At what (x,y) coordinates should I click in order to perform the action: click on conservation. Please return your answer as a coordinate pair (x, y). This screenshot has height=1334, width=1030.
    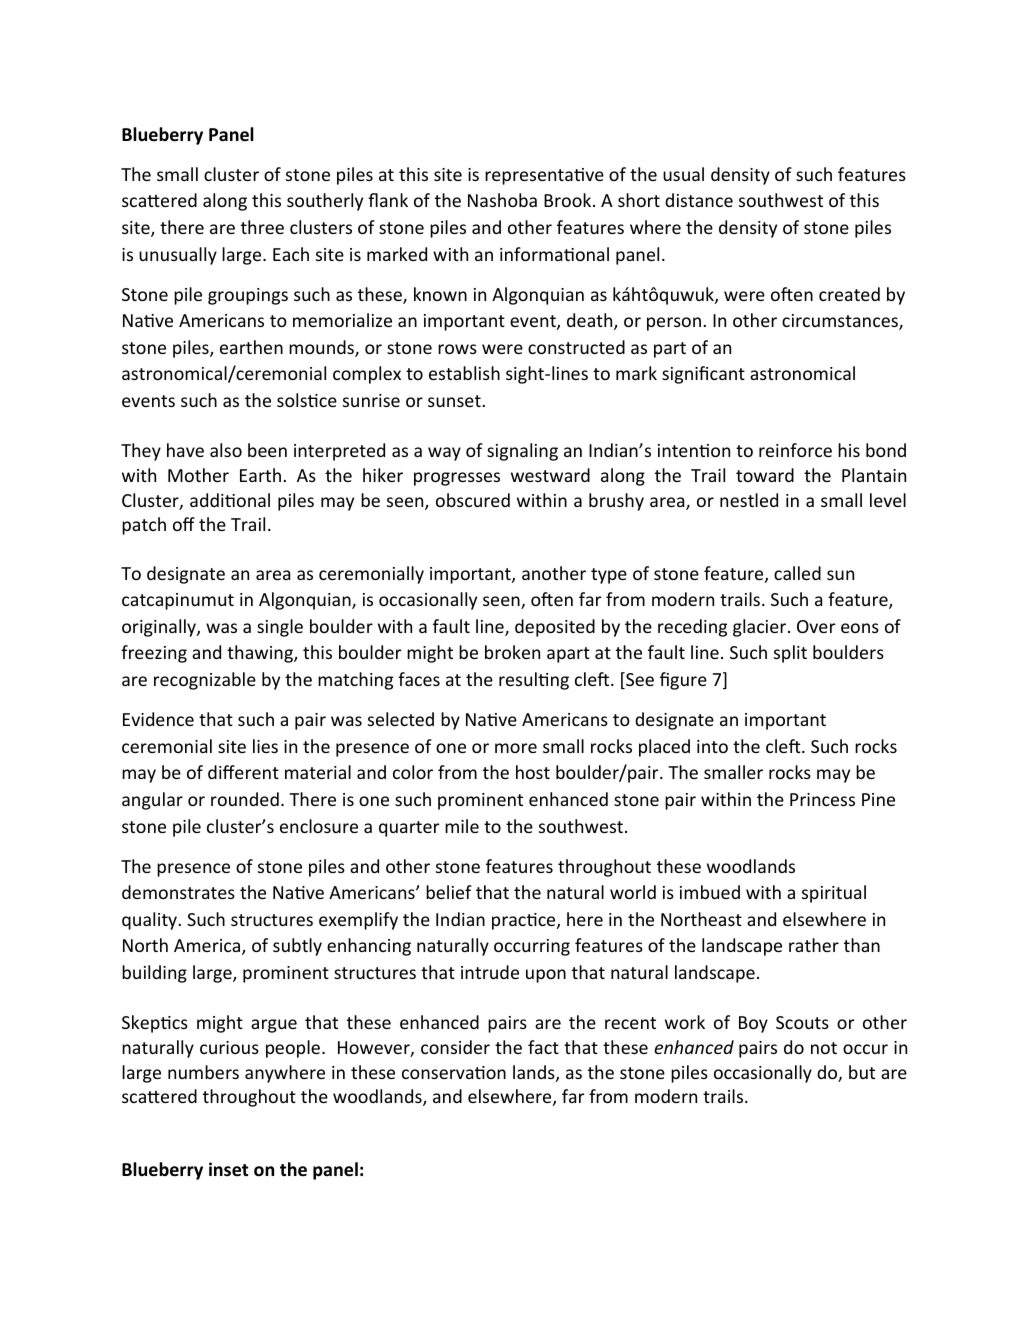
    Looking at the image, I should click on (454, 1072).
